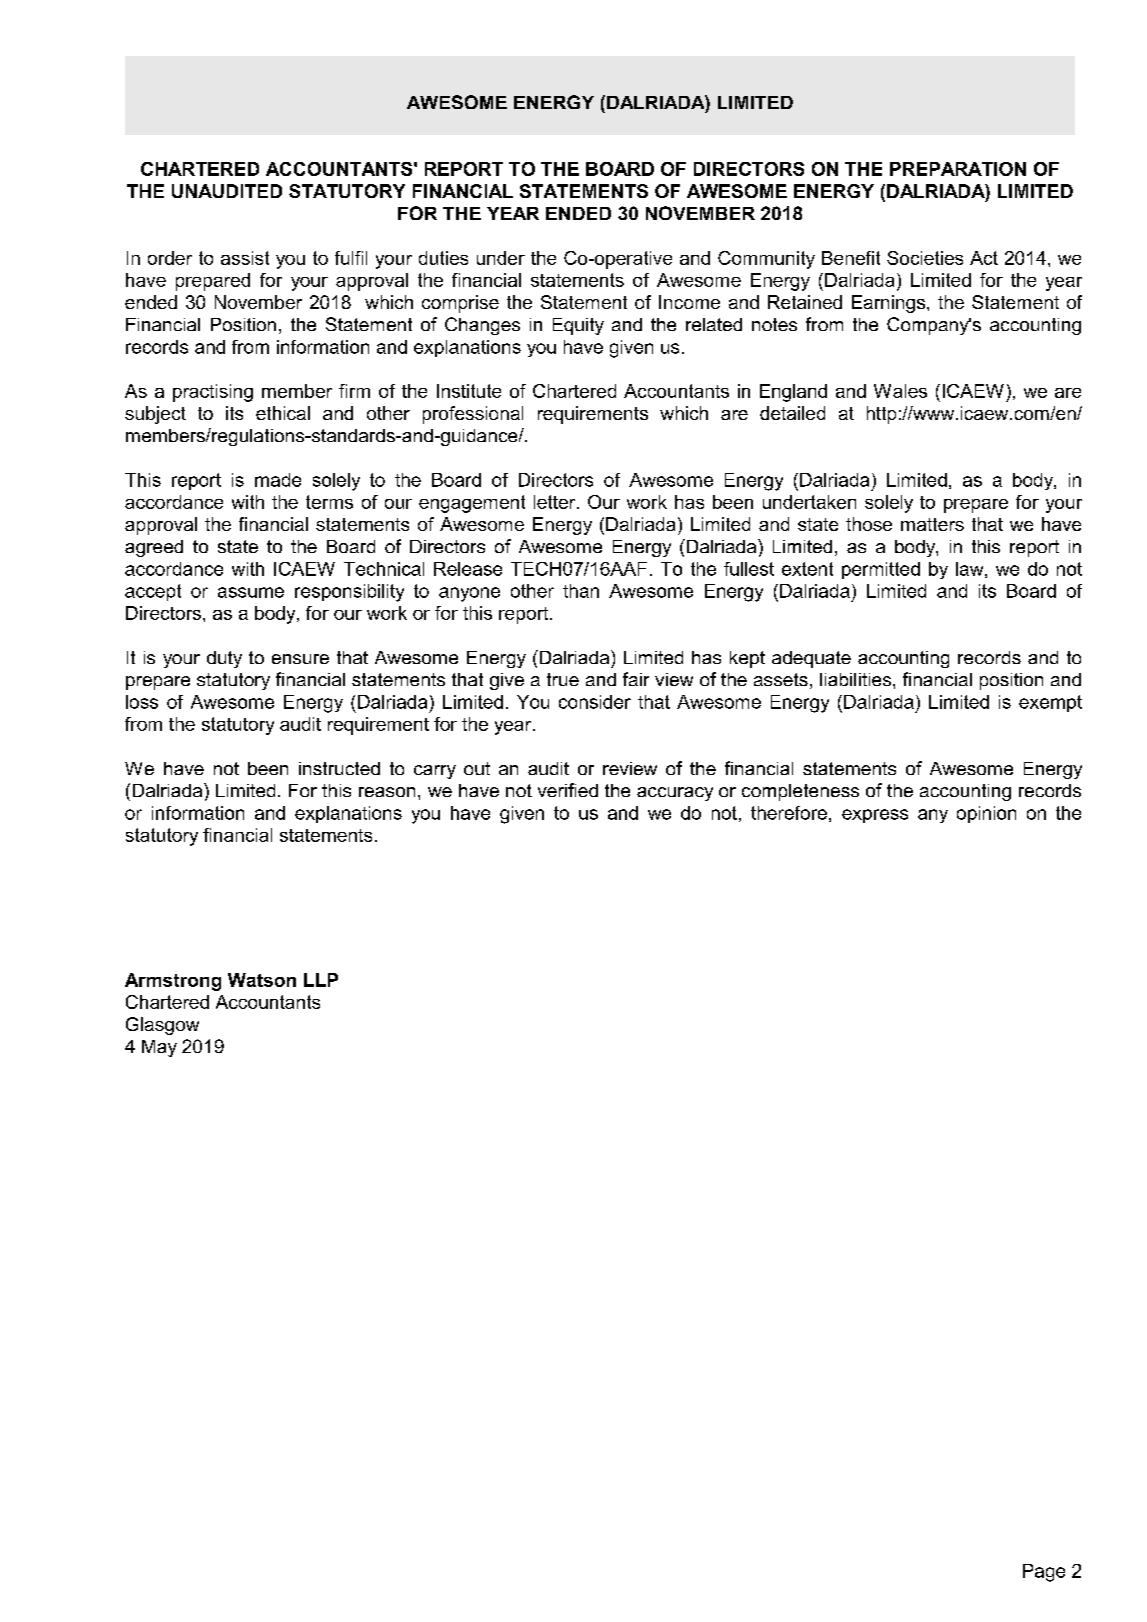  Describe the element at coordinates (159, 1048) in the document. I see `May` at that location.
